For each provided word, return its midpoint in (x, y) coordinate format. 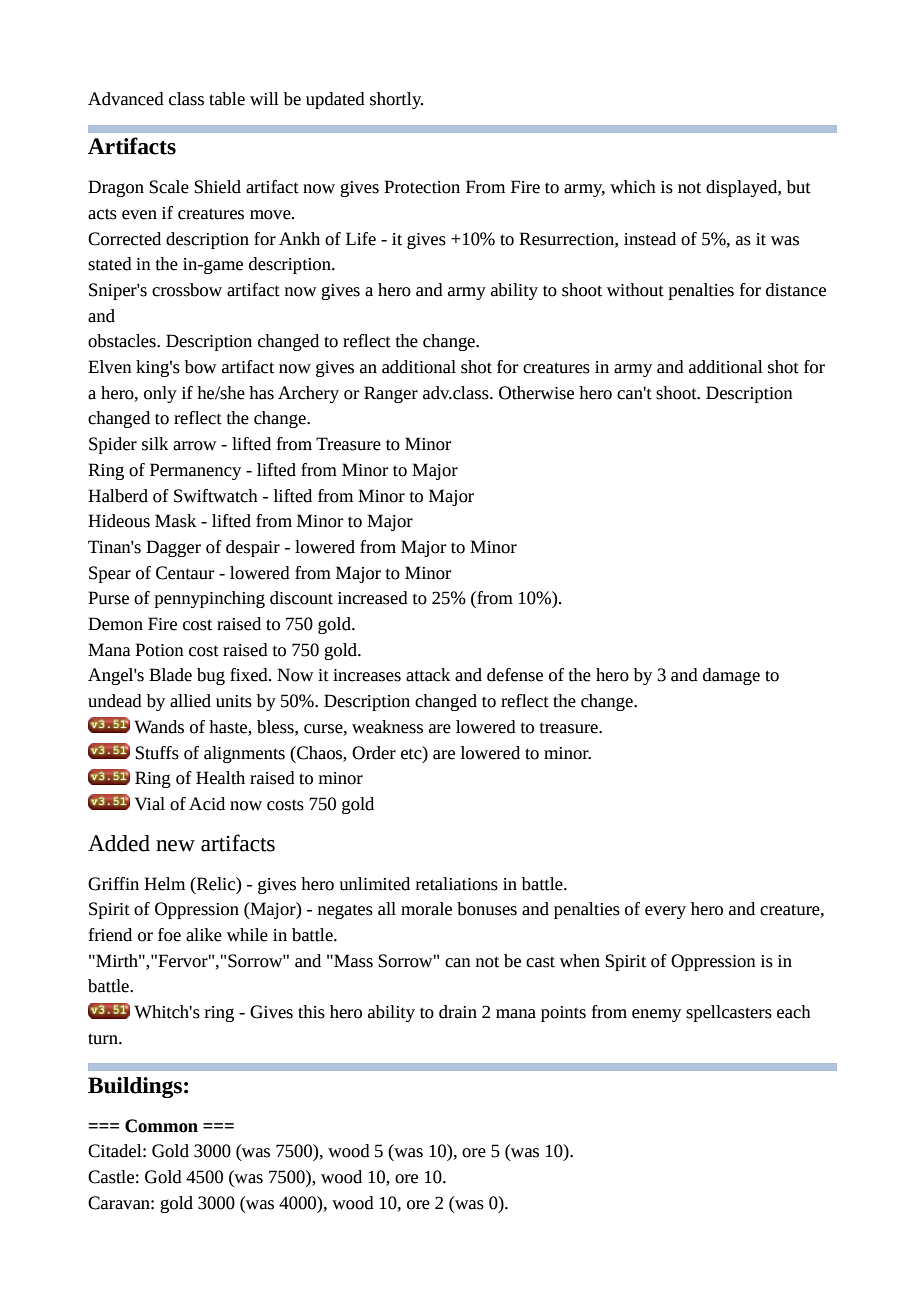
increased (373, 598)
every (665, 912)
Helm (164, 884)
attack (428, 675)
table (227, 99)
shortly (396, 100)
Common (161, 1126)
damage (731, 676)
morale (426, 909)
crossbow (187, 290)
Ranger (391, 394)
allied (190, 701)
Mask (175, 521)
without (635, 290)
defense (515, 675)
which (633, 187)
